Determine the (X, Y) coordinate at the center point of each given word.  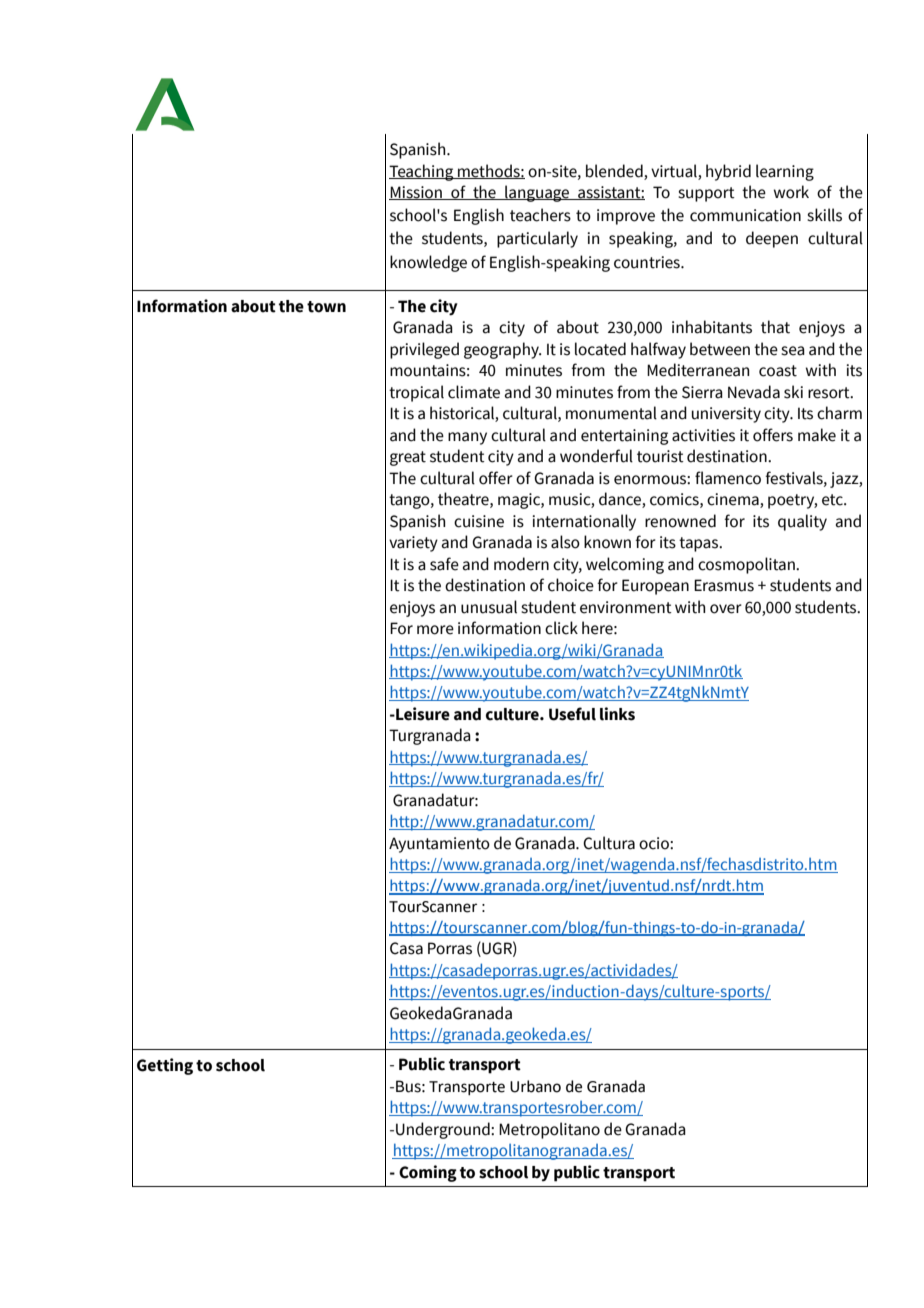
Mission (416, 193)
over (726, 609)
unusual (489, 607)
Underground (444, 1130)
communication (745, 215)
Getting (165, 1066)
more (435, 630)
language (537, 193)
